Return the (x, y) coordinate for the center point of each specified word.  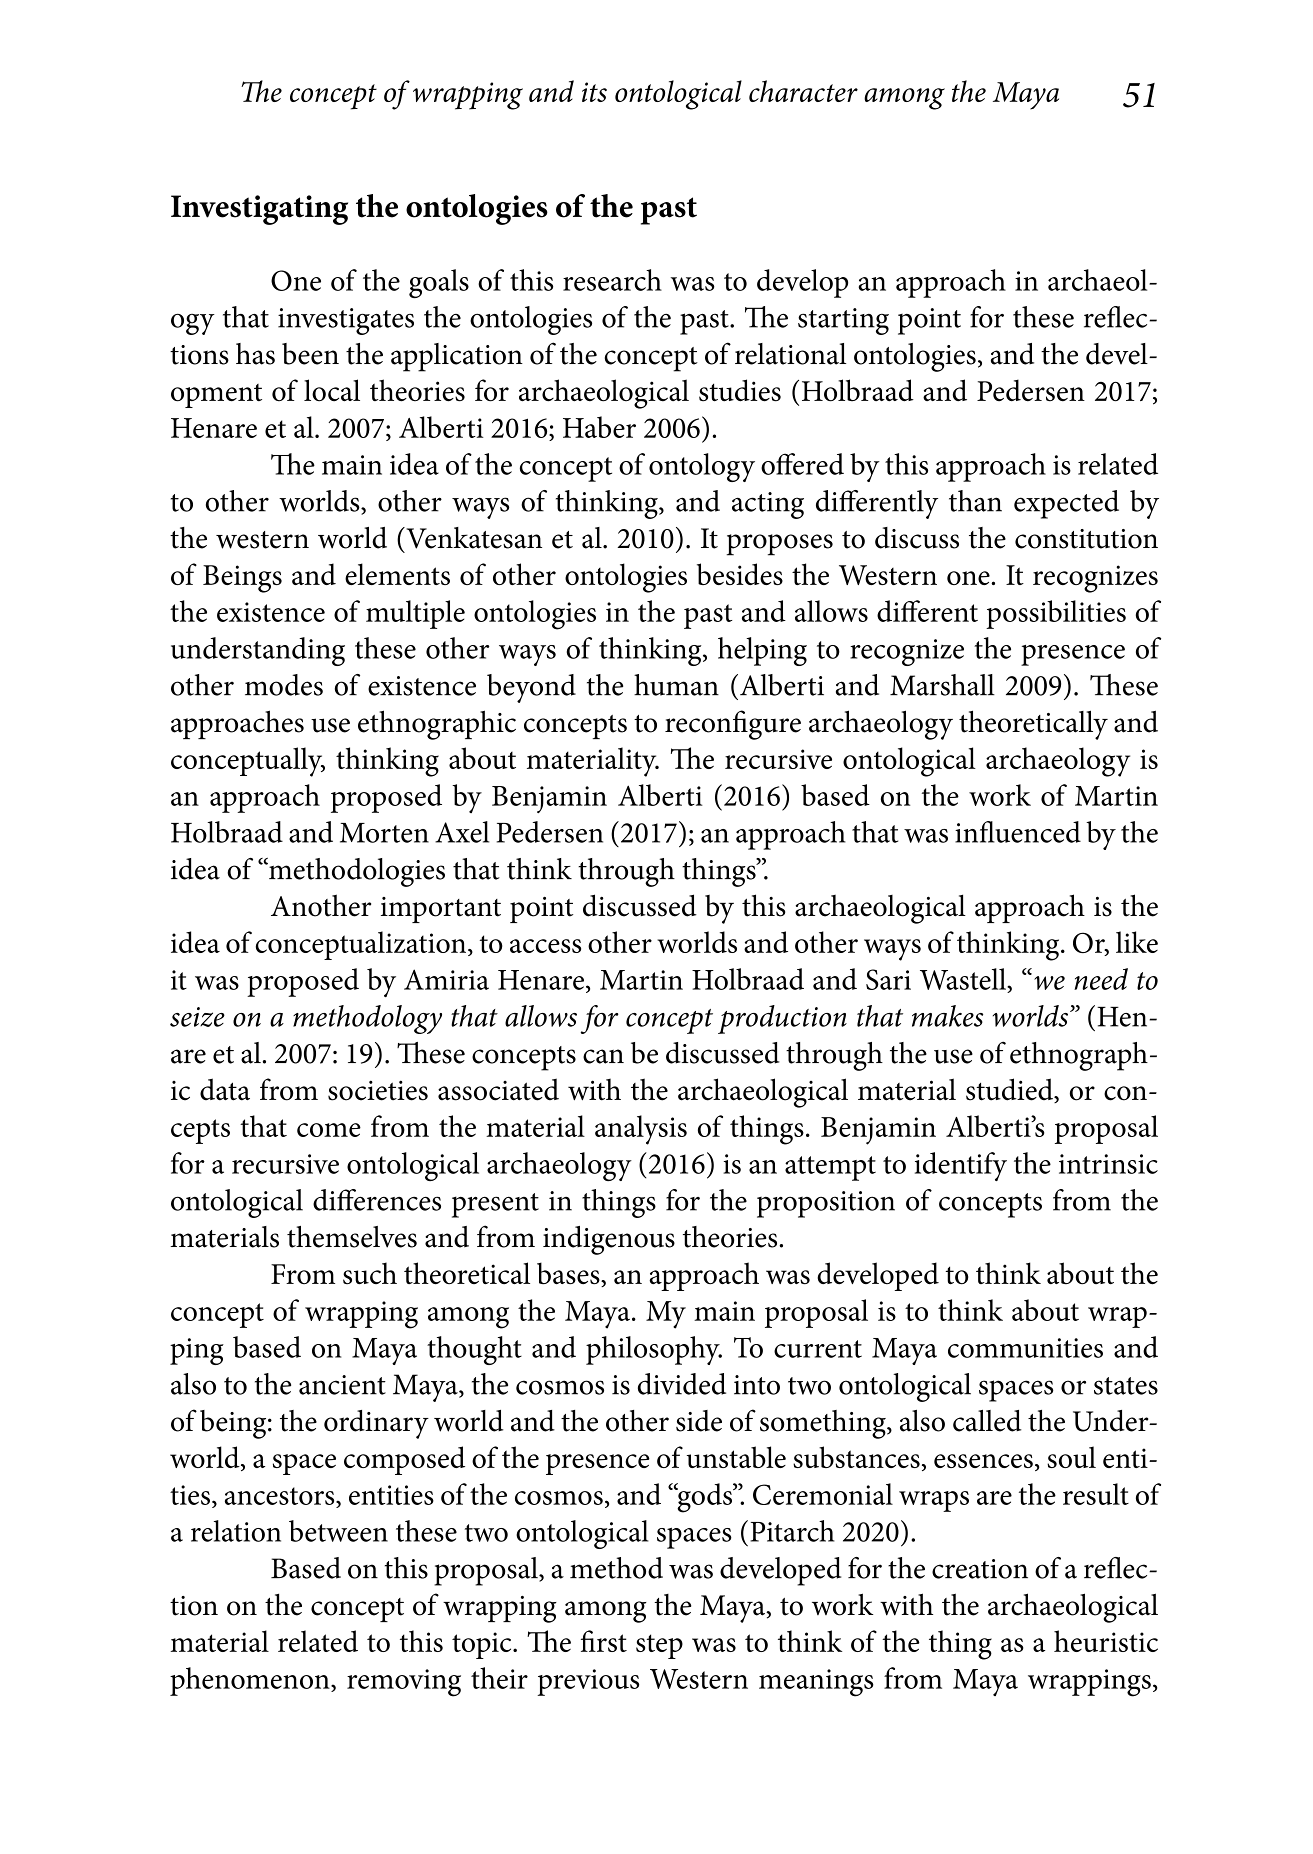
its (594, 92)
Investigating (259, 210)
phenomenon (251, 1681)
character (803, 91)
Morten (384, 833)
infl (975, 832)
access (545, 946)
